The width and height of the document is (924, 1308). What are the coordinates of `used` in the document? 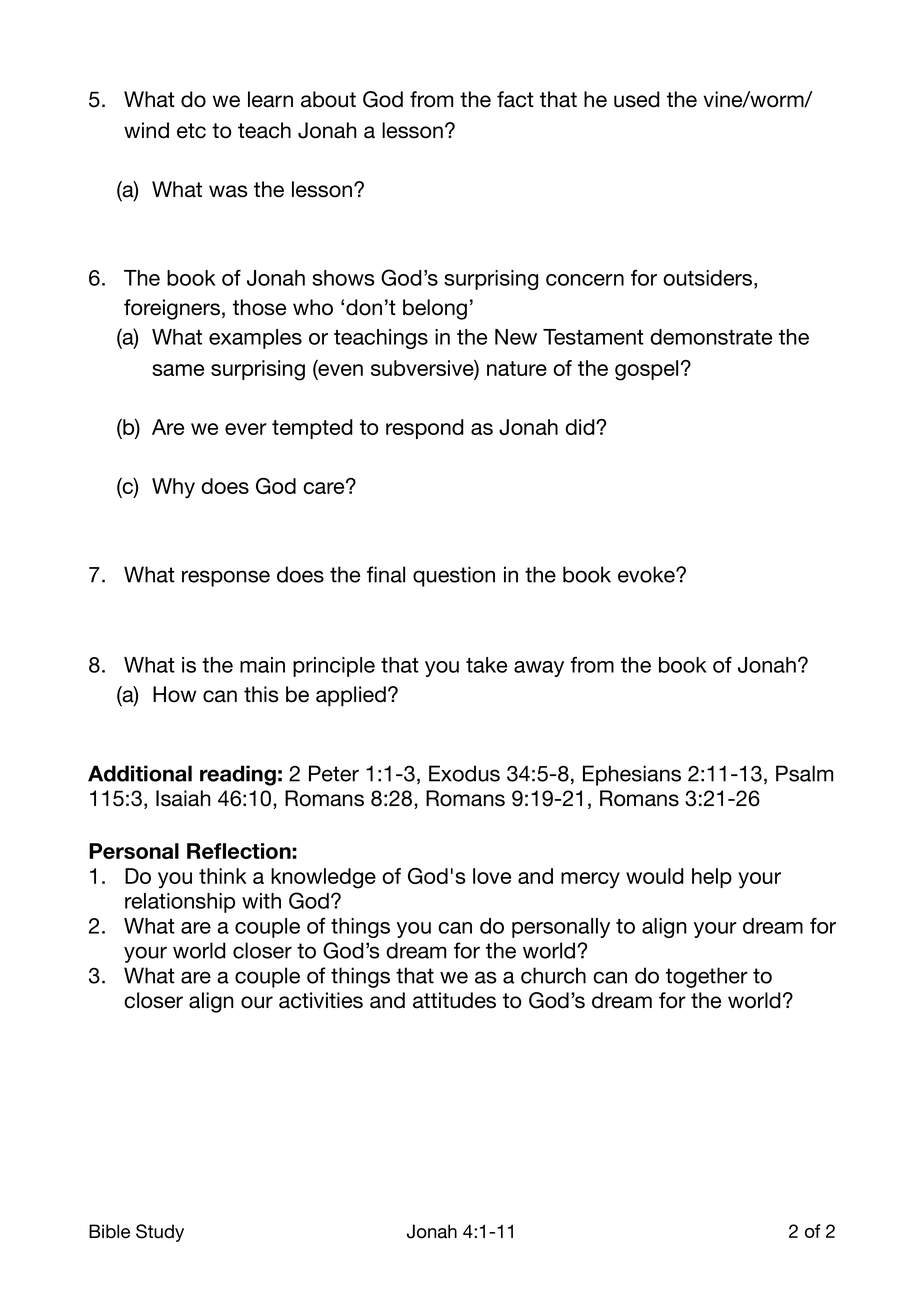 It's located at (637, 99).
